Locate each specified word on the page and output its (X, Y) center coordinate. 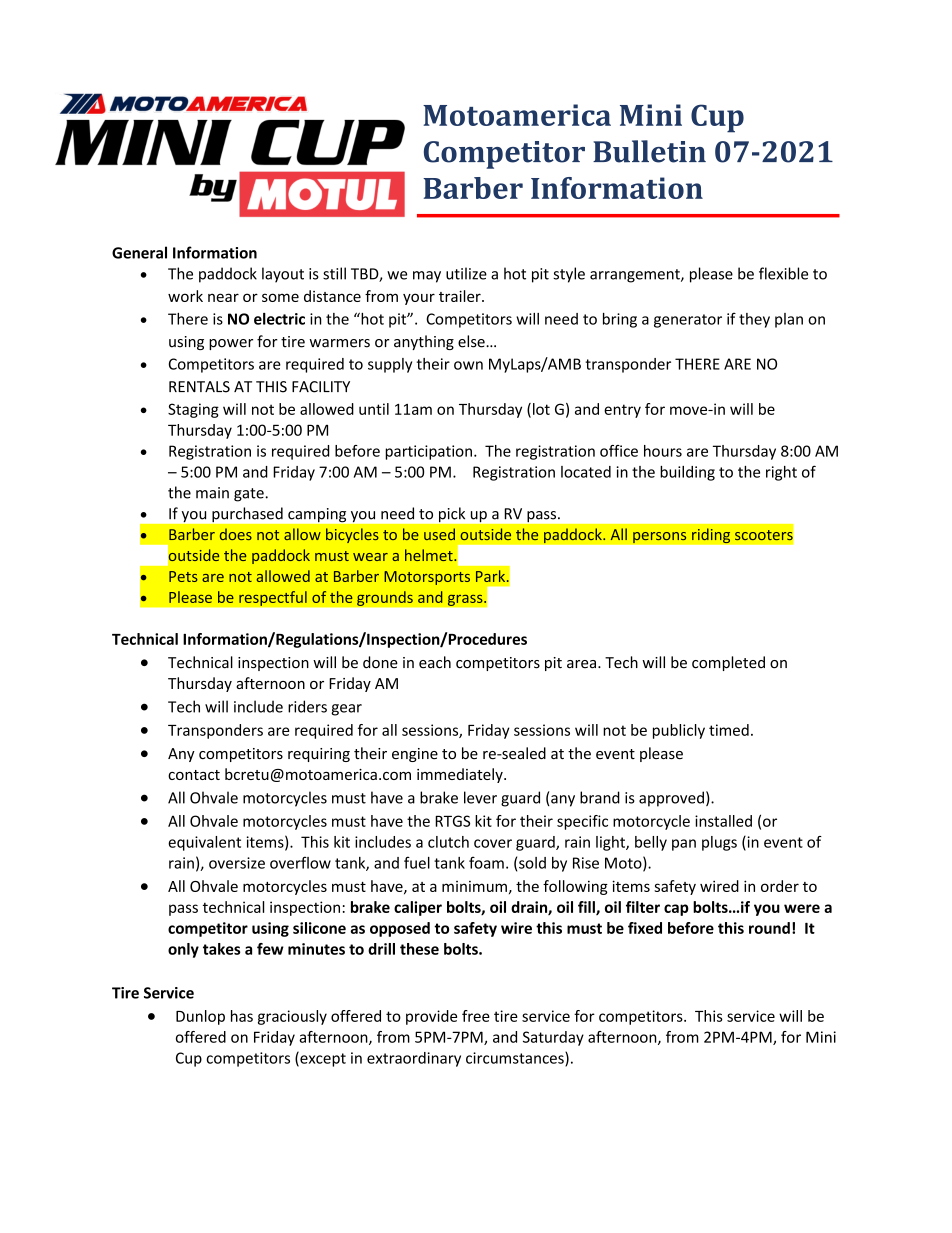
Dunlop (200, 1017)
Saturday (553, 1038)
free (476, 1016)
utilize (466, 273)
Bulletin (649, 151)
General (139, 252)
